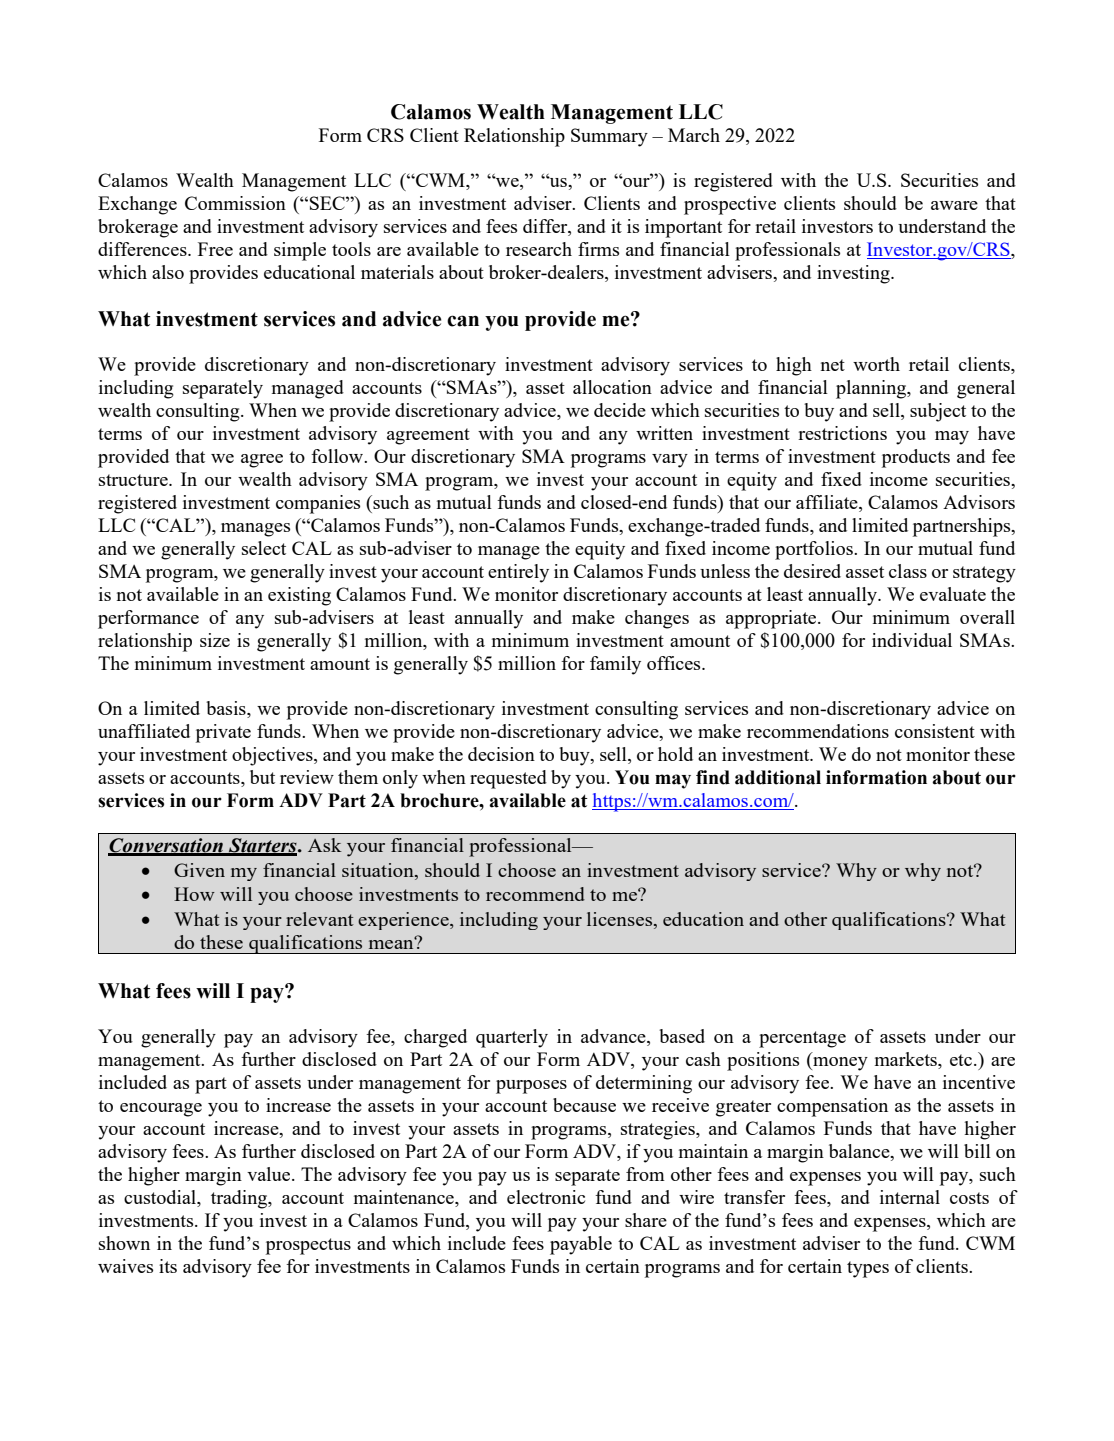  What do you see at coordinates (778, 777) in the screenshot?
I see `additional` at bounding box center [778, 777].
